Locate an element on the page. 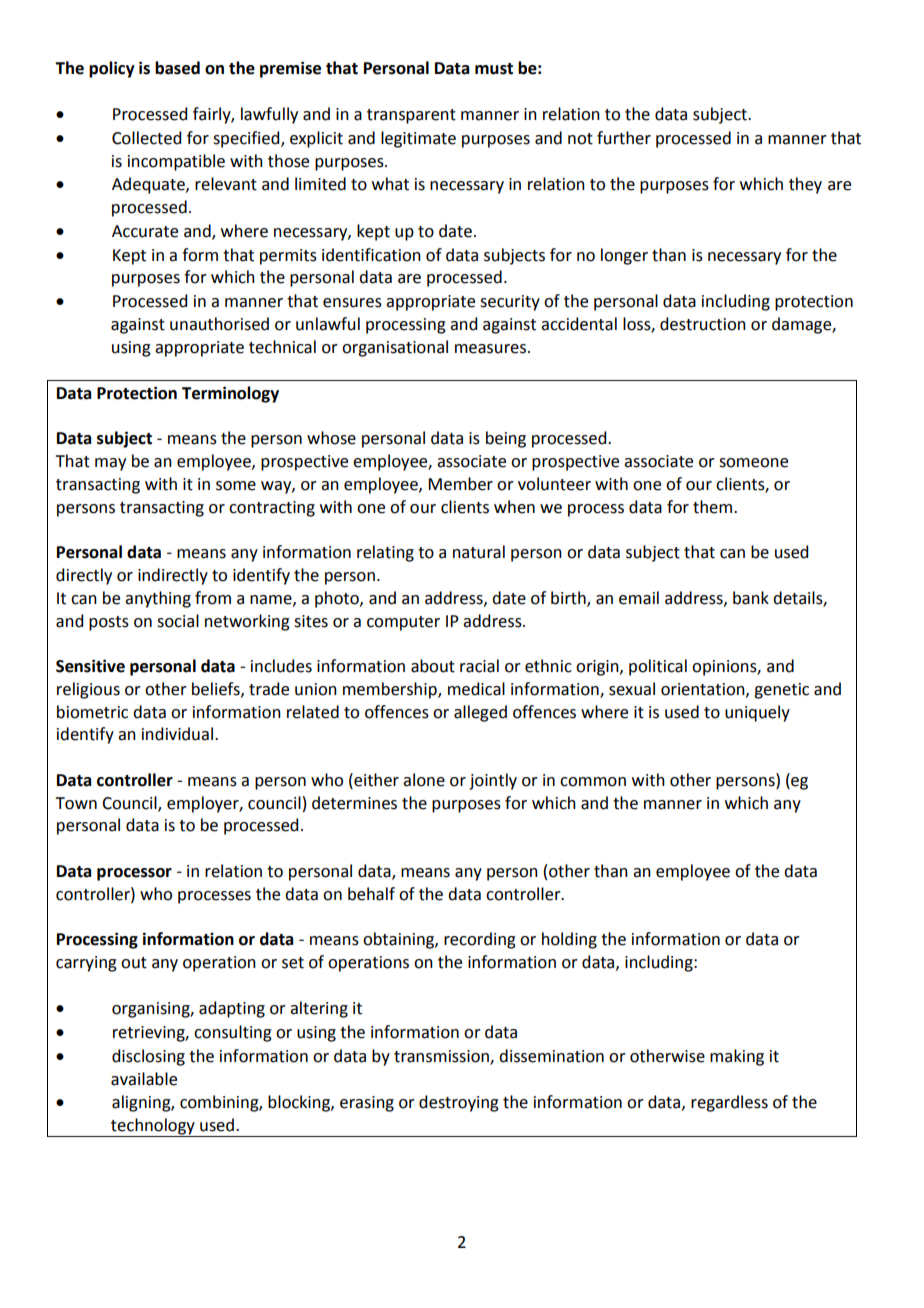 The height and width of the page is (1308, 924). based is located at coordinates (177, 68).
